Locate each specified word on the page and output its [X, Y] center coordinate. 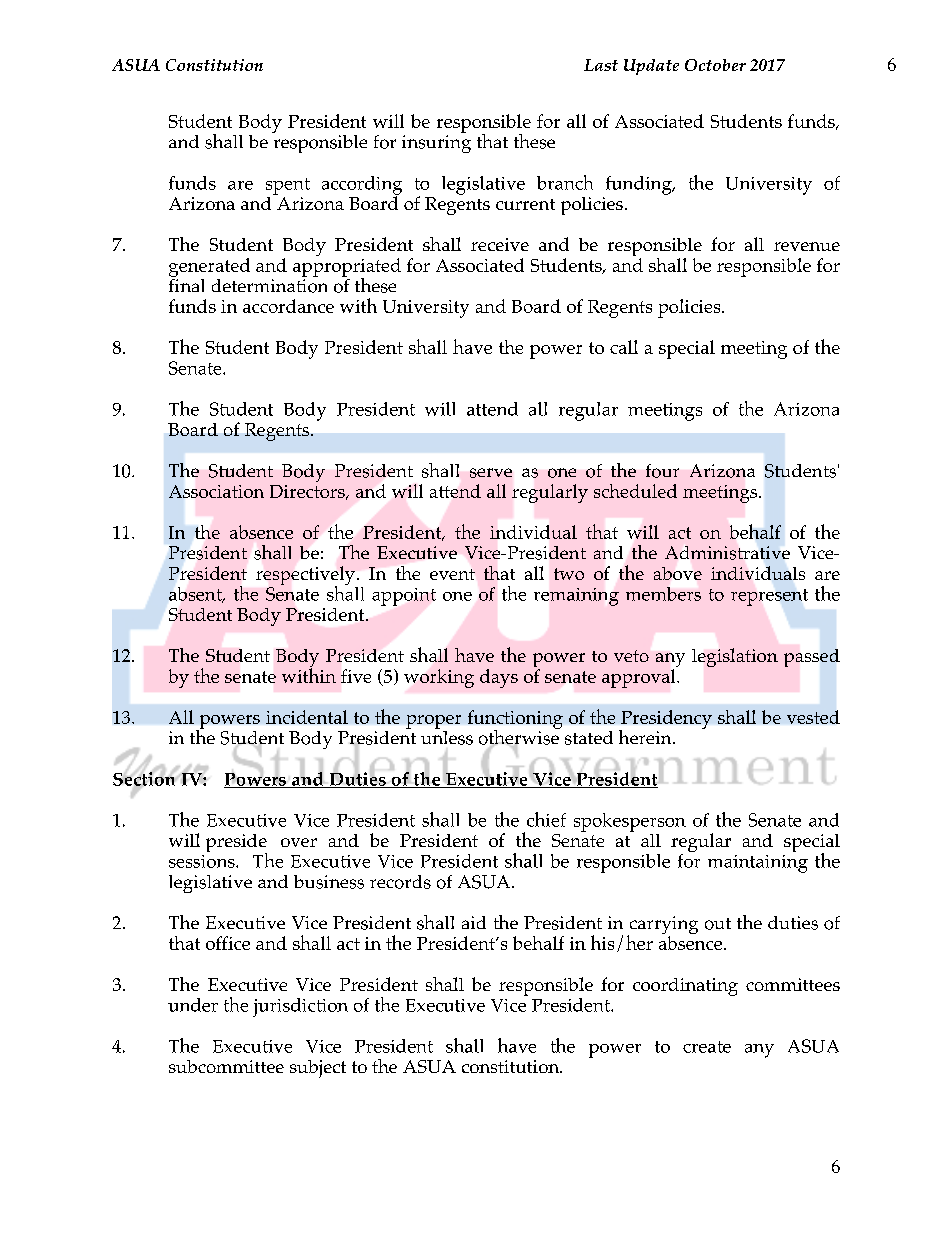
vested [813, 717]
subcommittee [226, 1066]
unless [447, 736]
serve [491, 473]
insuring [436, 144]
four [662, 471]
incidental [307, 717]
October [715, 65]
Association [216, 491]
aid [474, 922]
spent [288, 186]
